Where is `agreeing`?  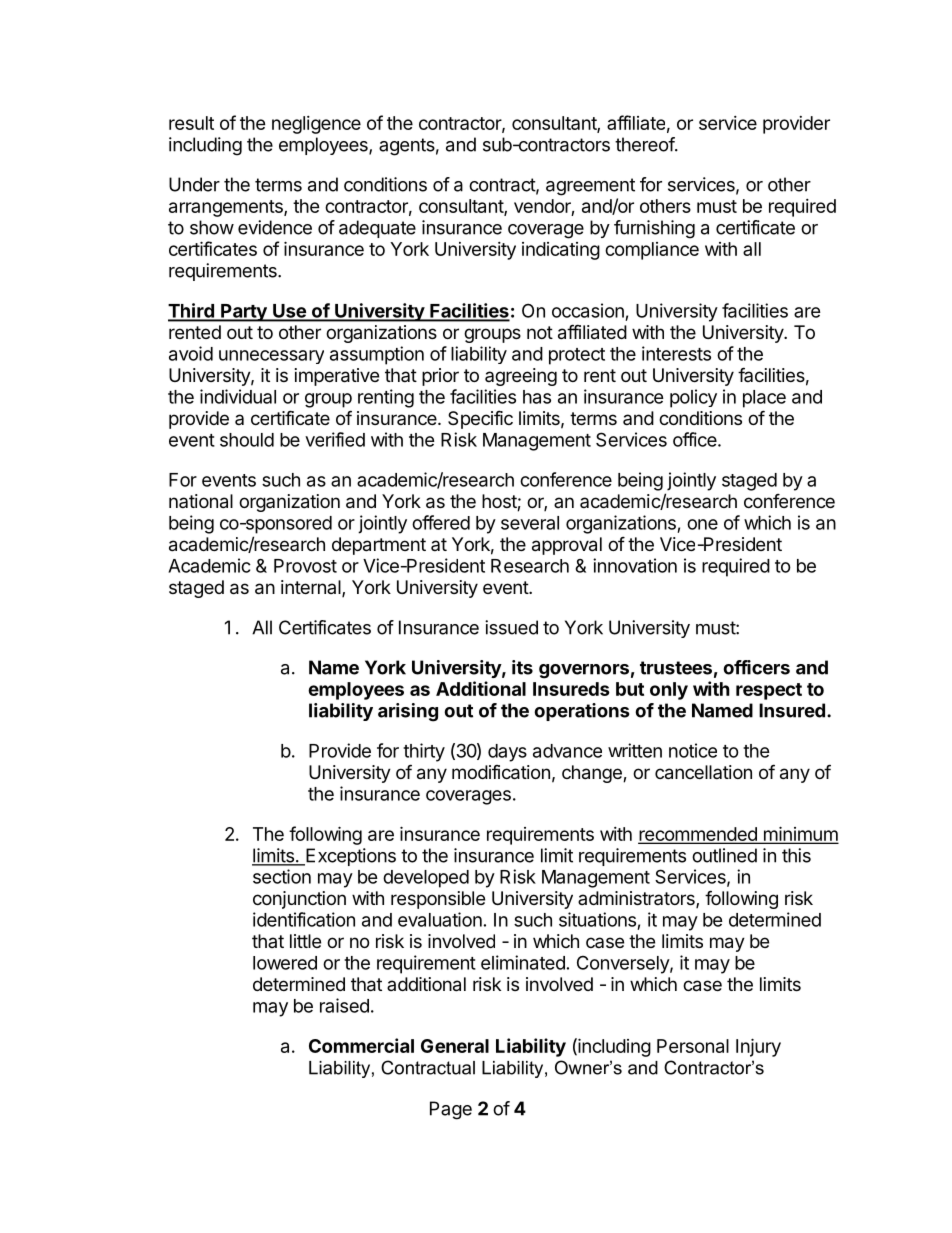 agreeing is located at coordinates (521, 377).
